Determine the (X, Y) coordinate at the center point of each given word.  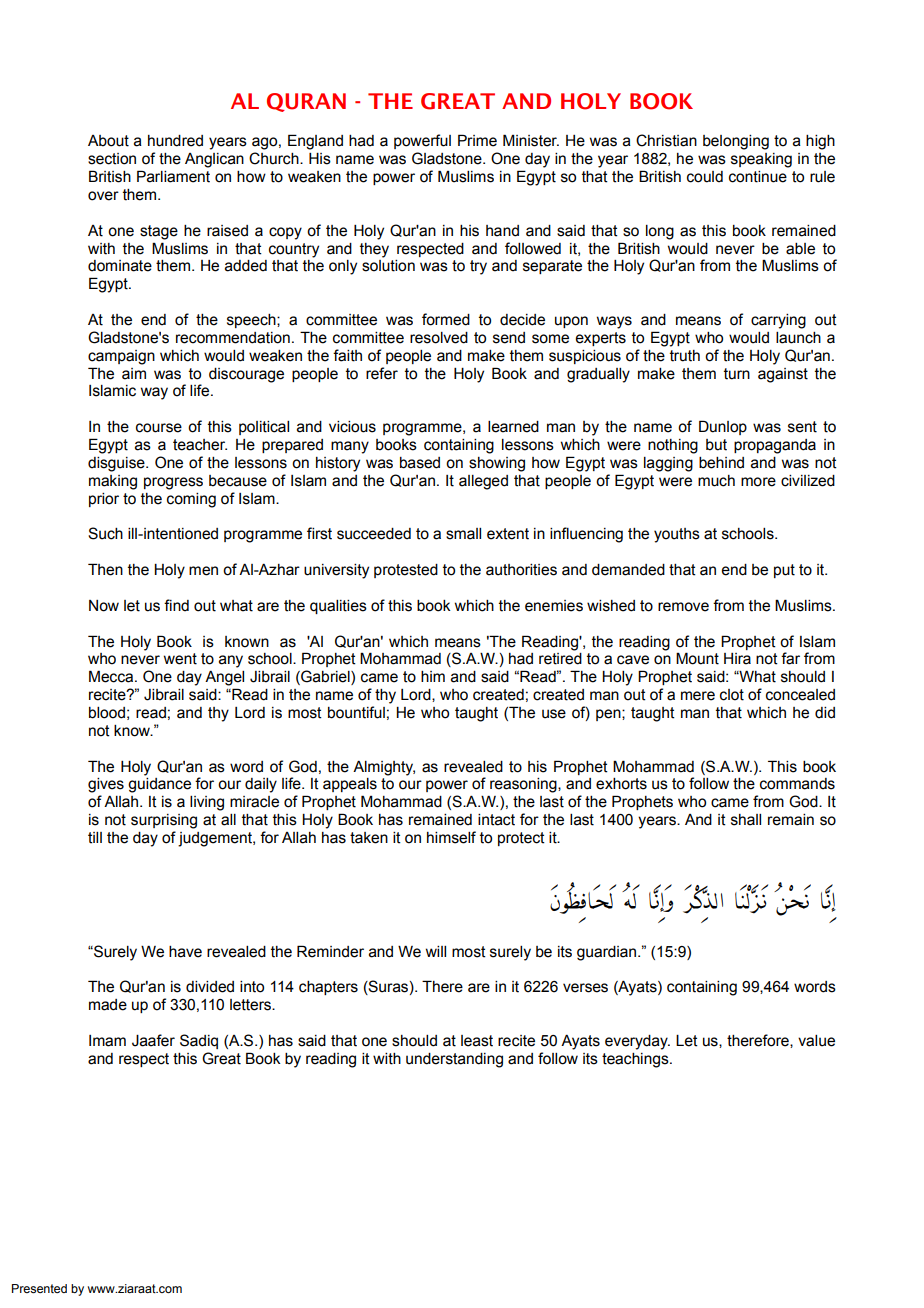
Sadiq (199, 1041)
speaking (761, 160)
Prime (477, 140)
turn (737, 374)
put (784, 571)
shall (746, 820)
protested (406, 571)
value (816, 1041)
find (176, 605)
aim (134, 374)
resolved (439, 338)
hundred (175, 141)
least (477, 1041)
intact (496, 820)
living (207, 803)
